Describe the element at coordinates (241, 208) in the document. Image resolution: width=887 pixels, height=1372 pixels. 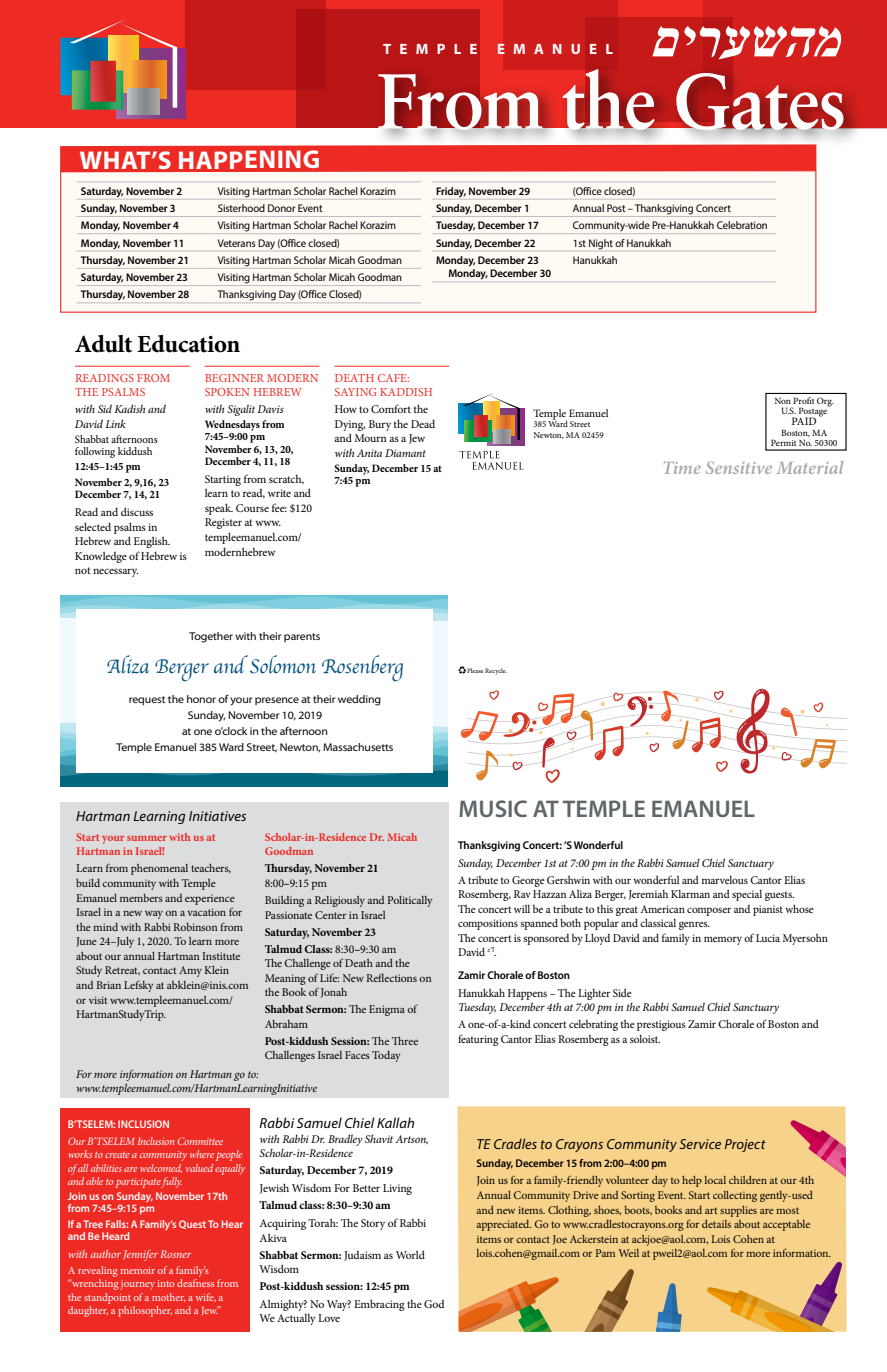
I see `Sisterhood` at that location.
